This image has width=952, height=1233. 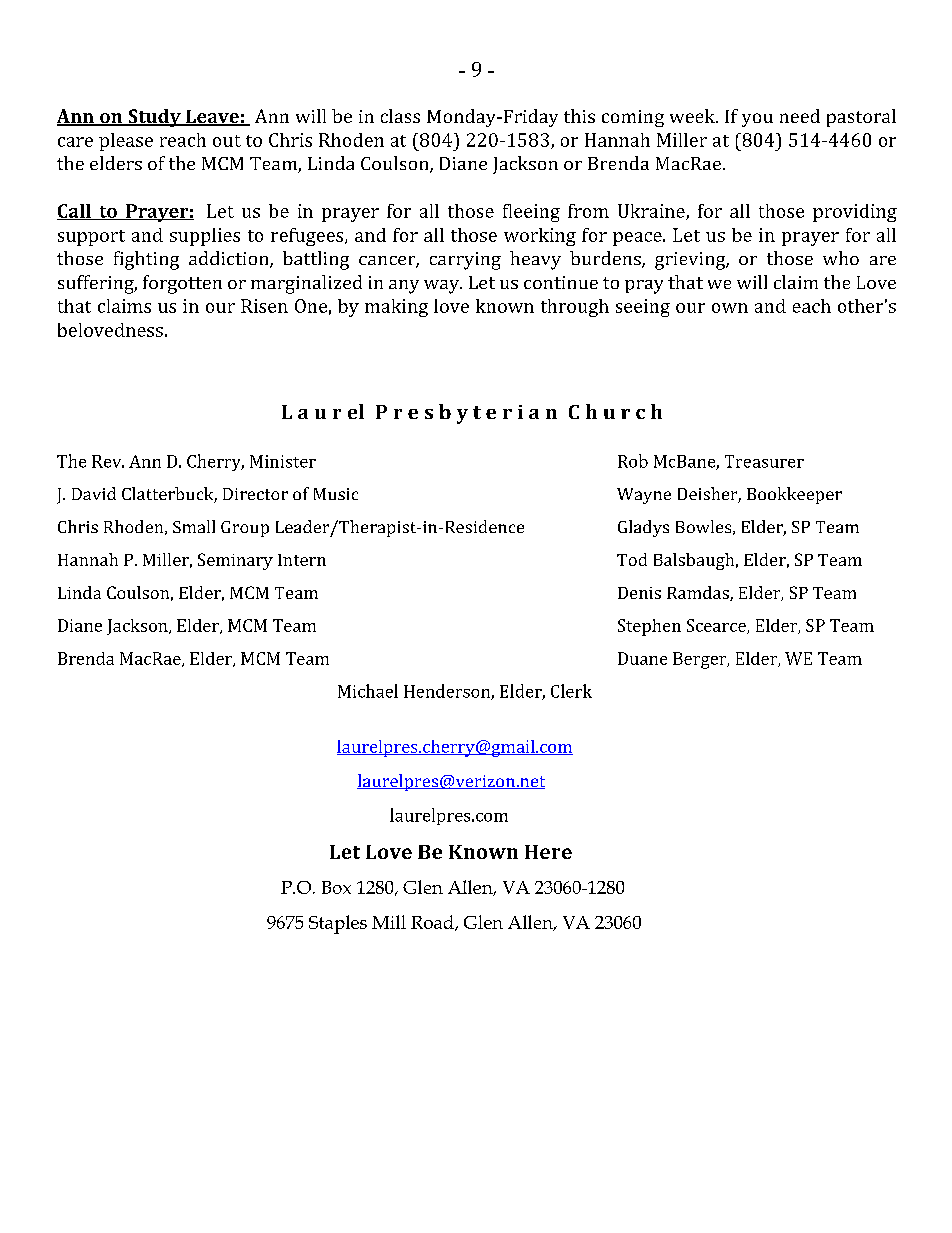 What do you see at coordinates (433, 923) in the image?
I see `Road` at bounding box center [433, 923].
